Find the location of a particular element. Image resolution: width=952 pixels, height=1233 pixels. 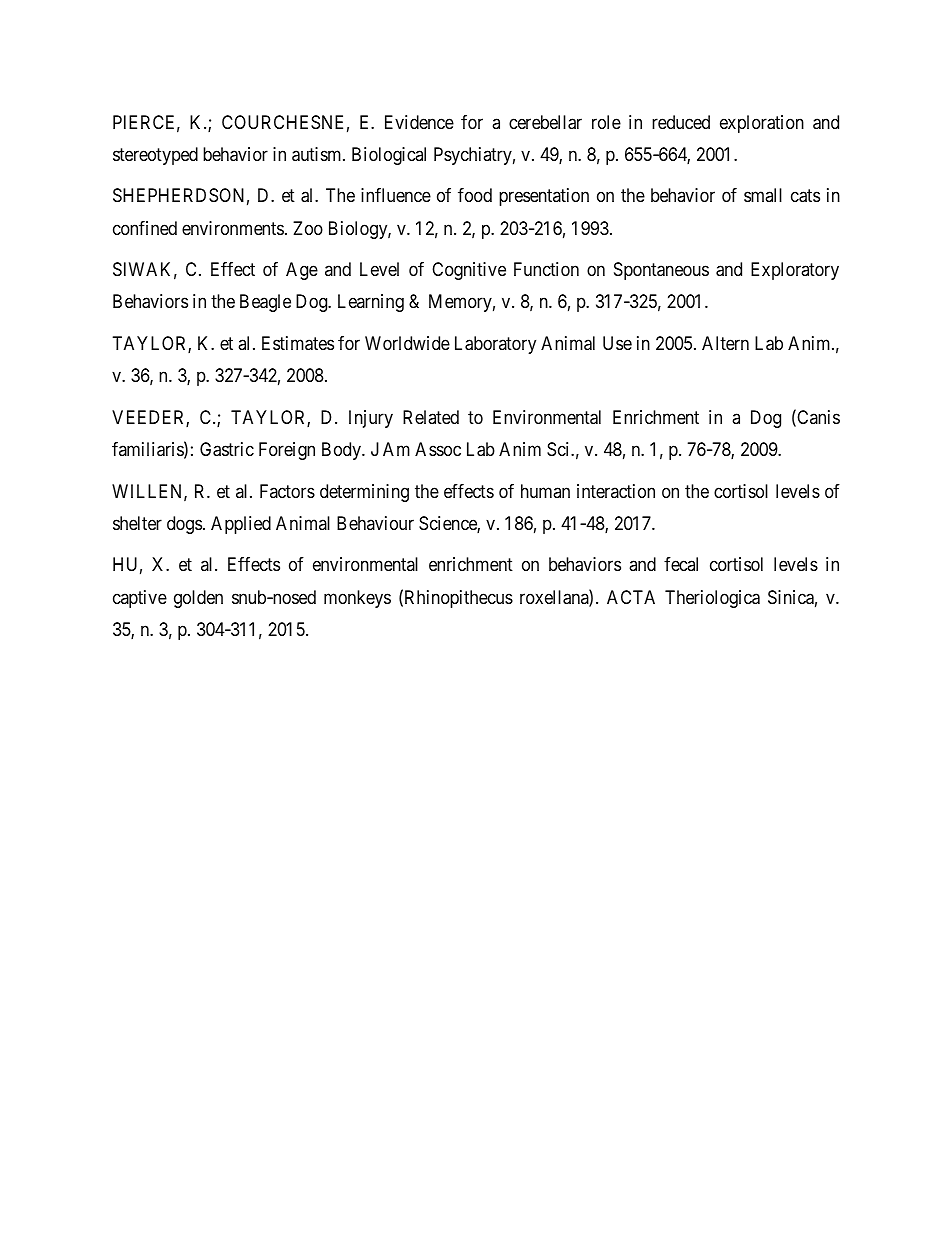

Assoc is located at coordinates (438, 449).
